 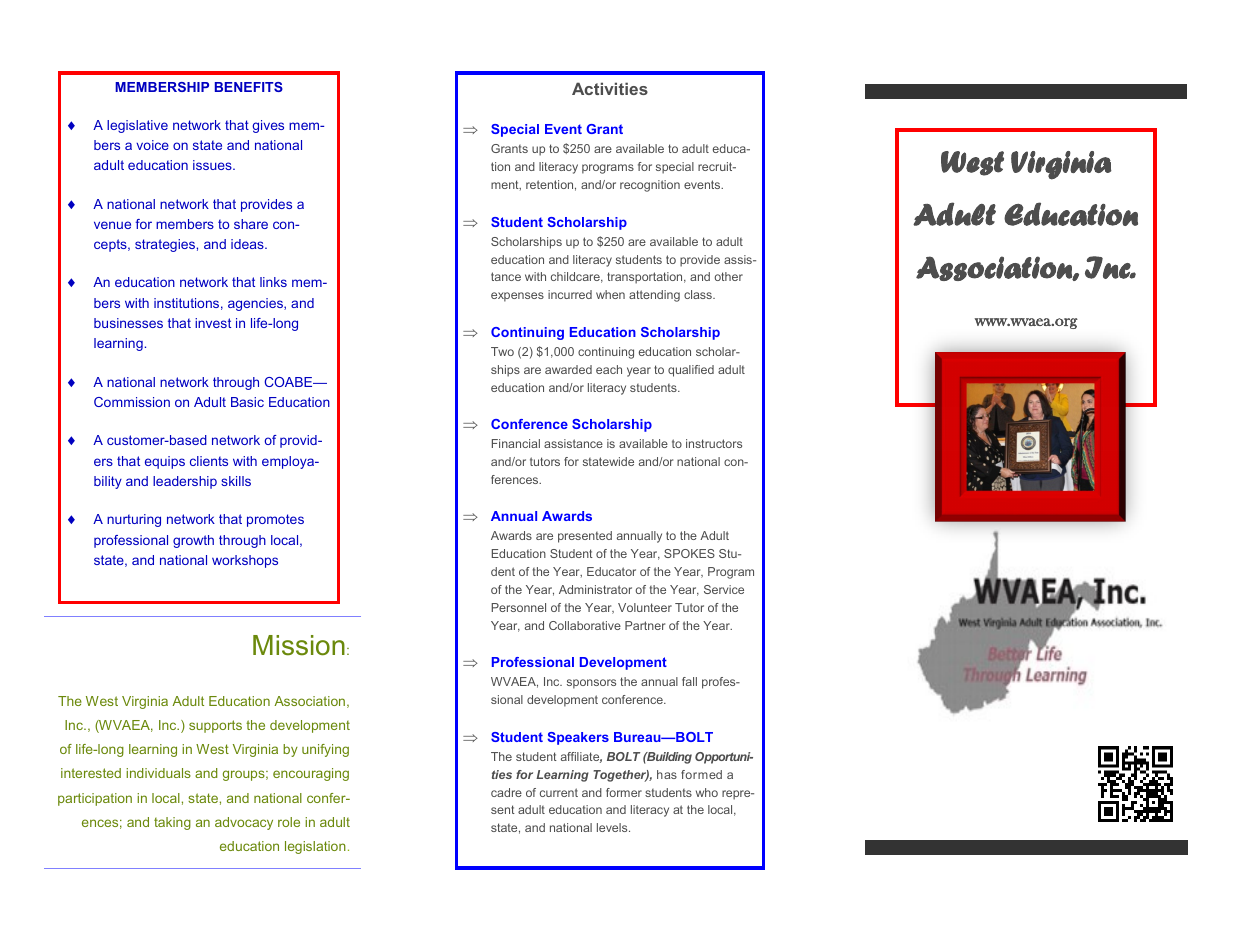 I want to click on expenses, so click(x=517, y=297).
